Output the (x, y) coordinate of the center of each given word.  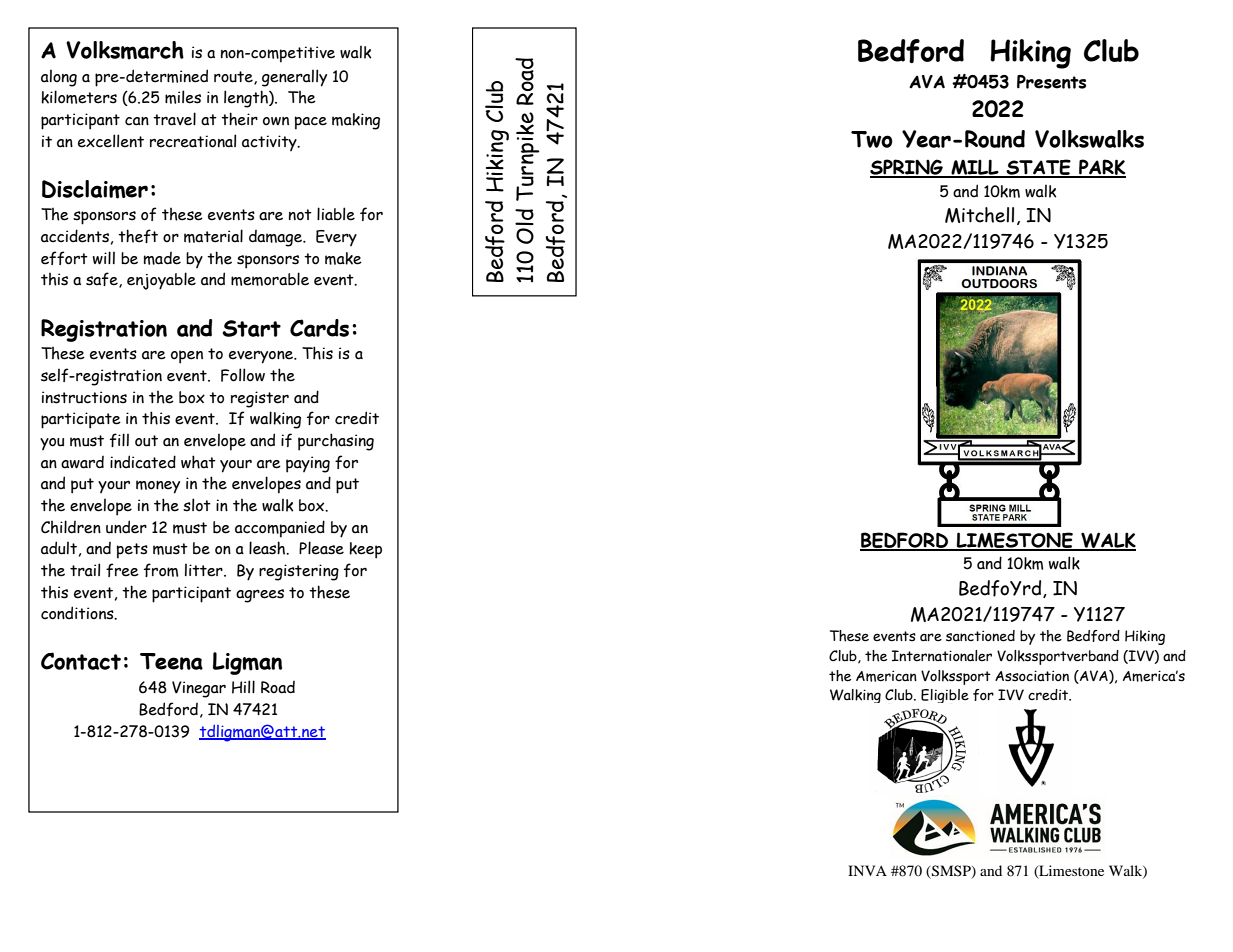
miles (183, 97)
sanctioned (980, 636)
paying (308, 464)
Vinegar (199, 689)
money (158, 487)
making (356, 121)
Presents (1051, 82)
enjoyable (161, 281)
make (343, 258)
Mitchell (979, 215)
